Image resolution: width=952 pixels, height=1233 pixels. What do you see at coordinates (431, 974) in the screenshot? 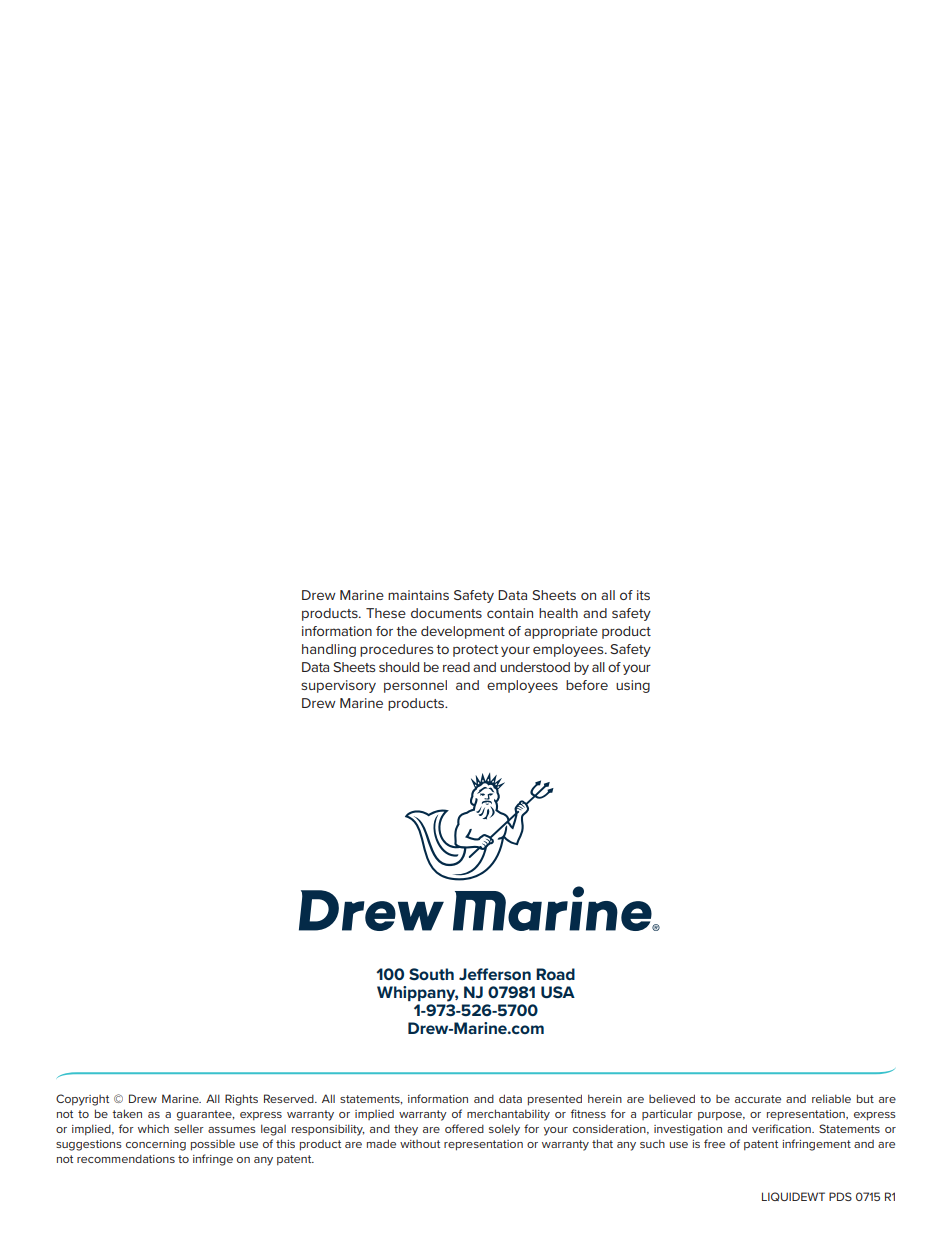
I see `South` at bounding box center [431, 974].
